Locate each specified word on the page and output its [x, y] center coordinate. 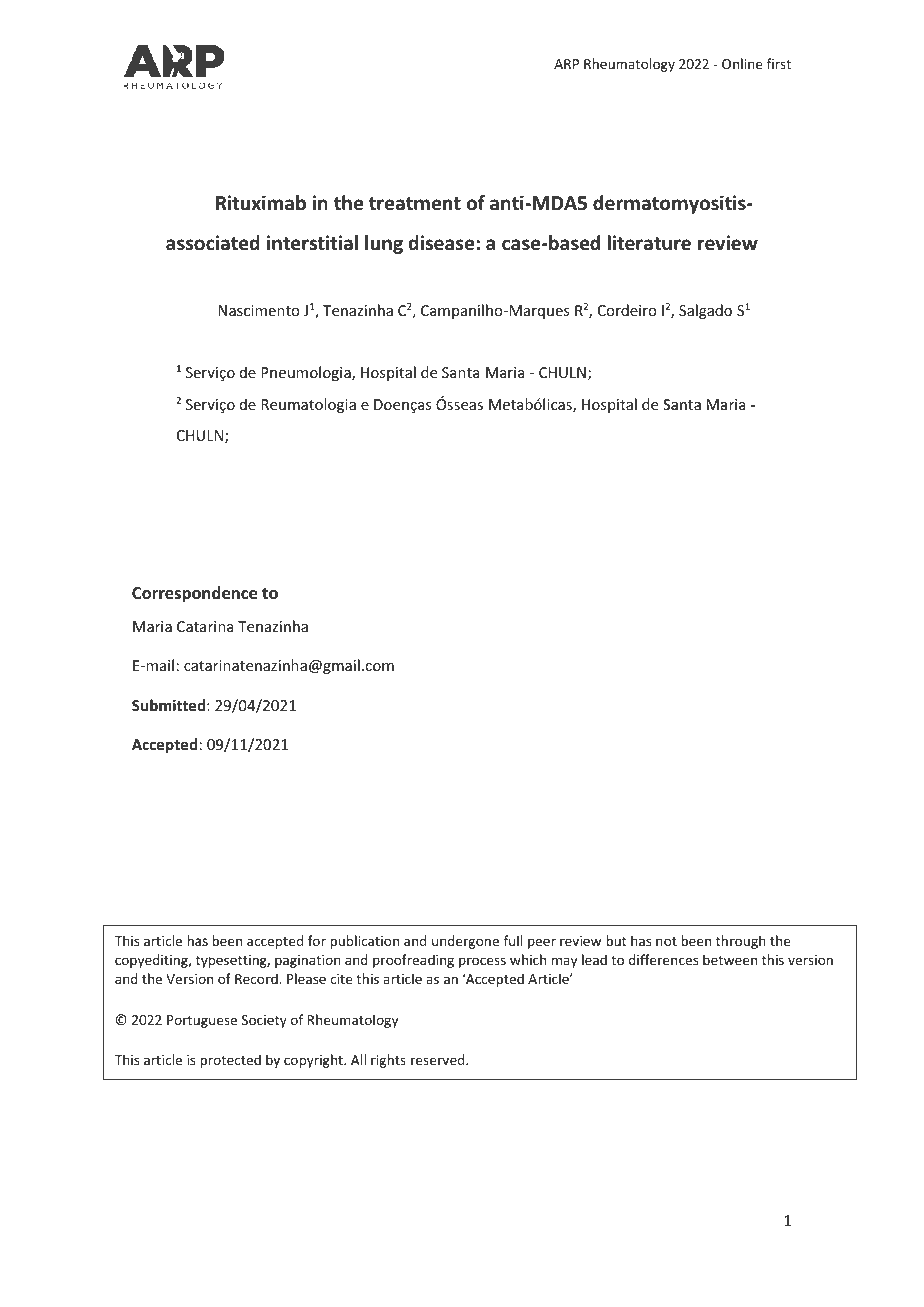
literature [649, 243]
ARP [566, 64]
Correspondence [194, 594]
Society [264, 1021]
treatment [415, 204]
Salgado [705, 311]
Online [742, 63]
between [730, 959]
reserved [439, 1059]
